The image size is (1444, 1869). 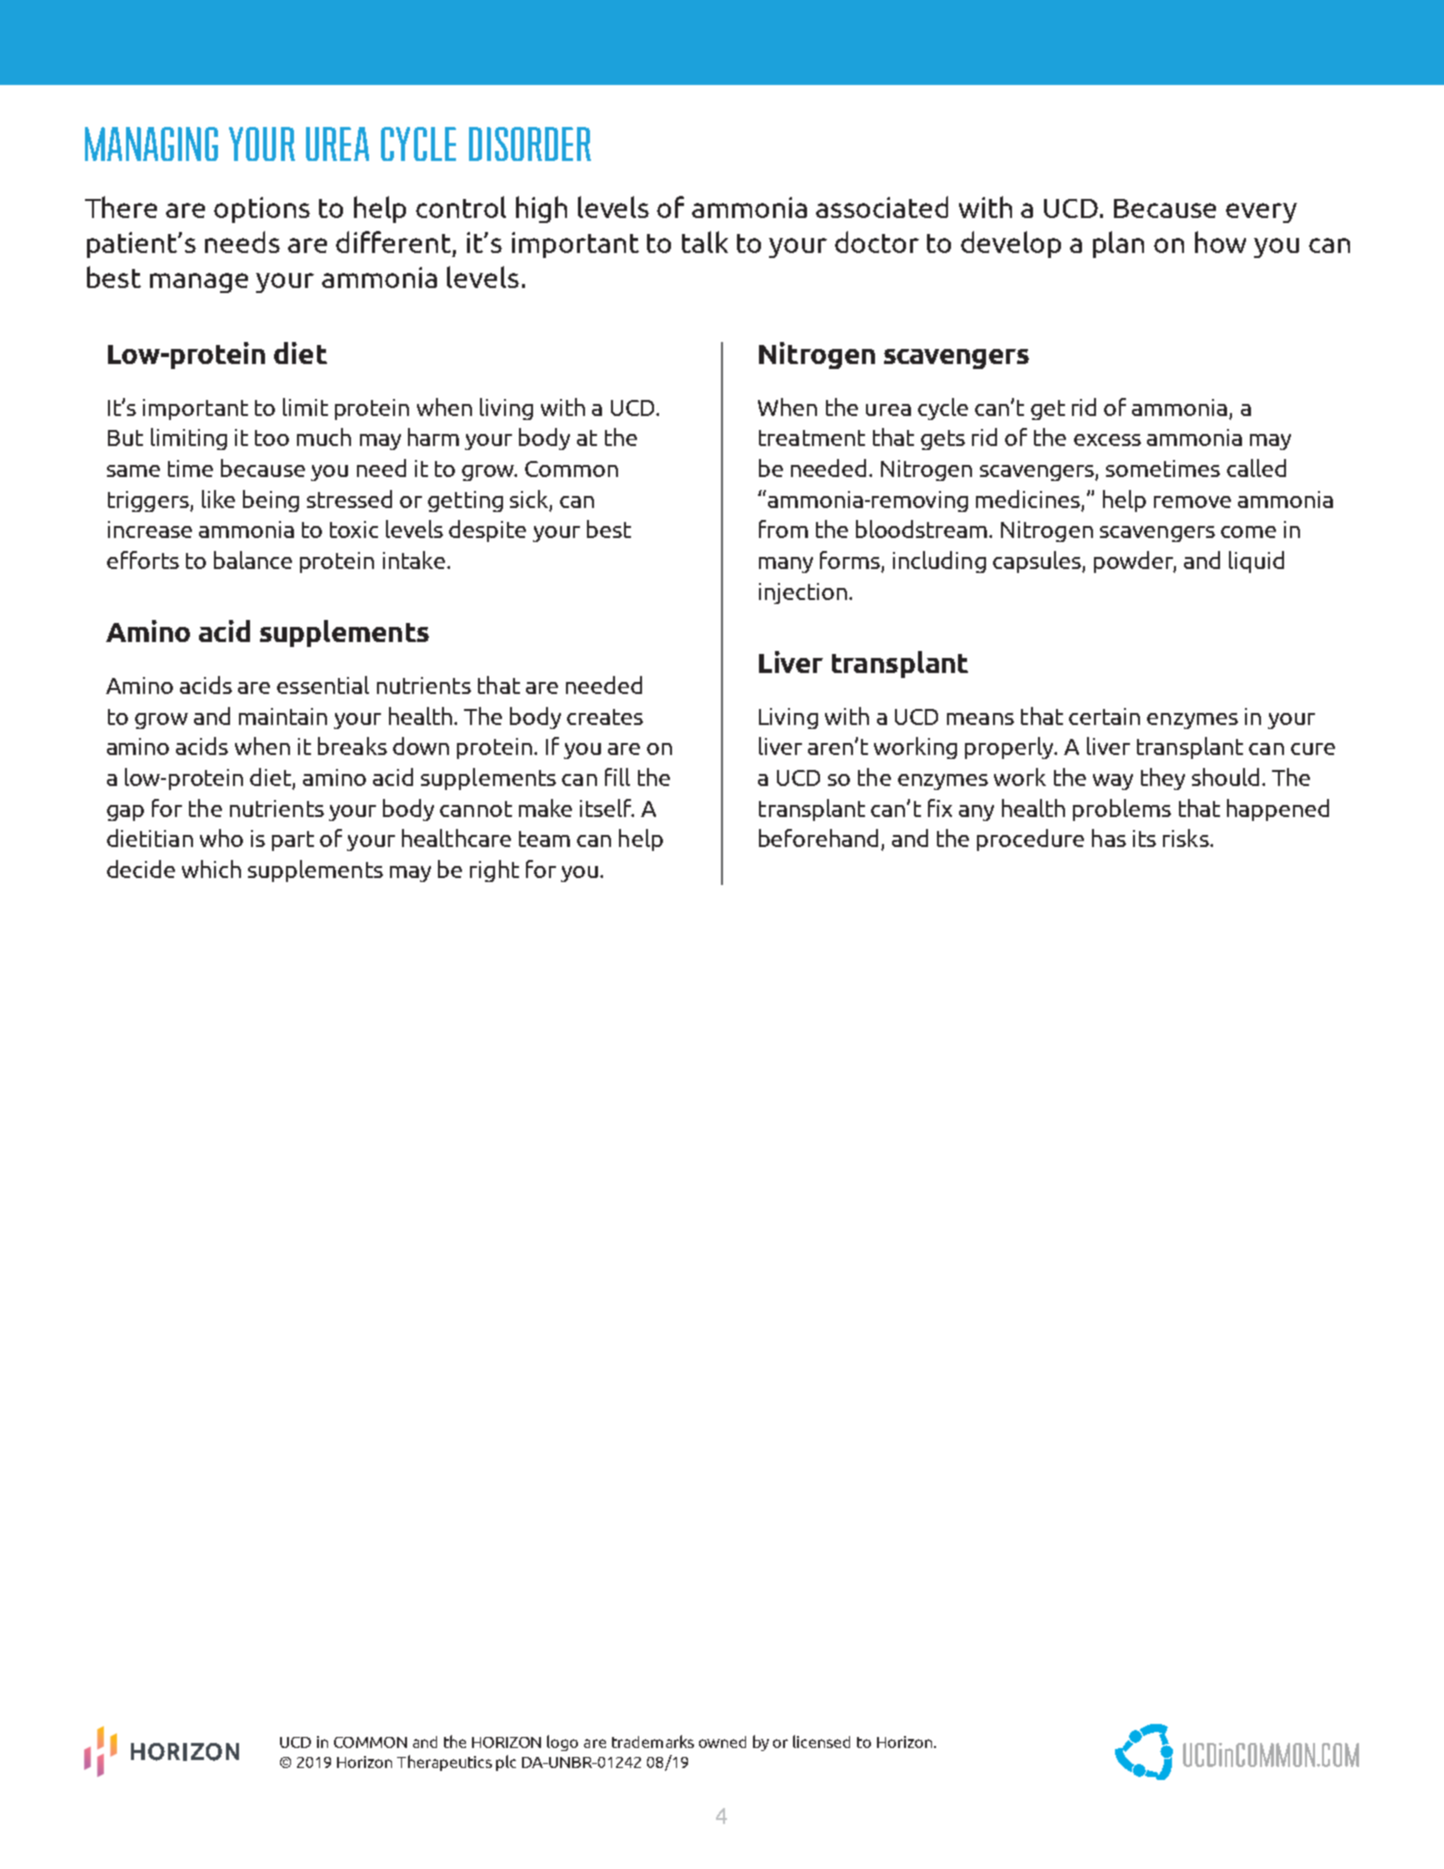 What do you see at coordinates (1104, 716) in the screenshot?
I see `certain` at bounding box center [1104, 716].
